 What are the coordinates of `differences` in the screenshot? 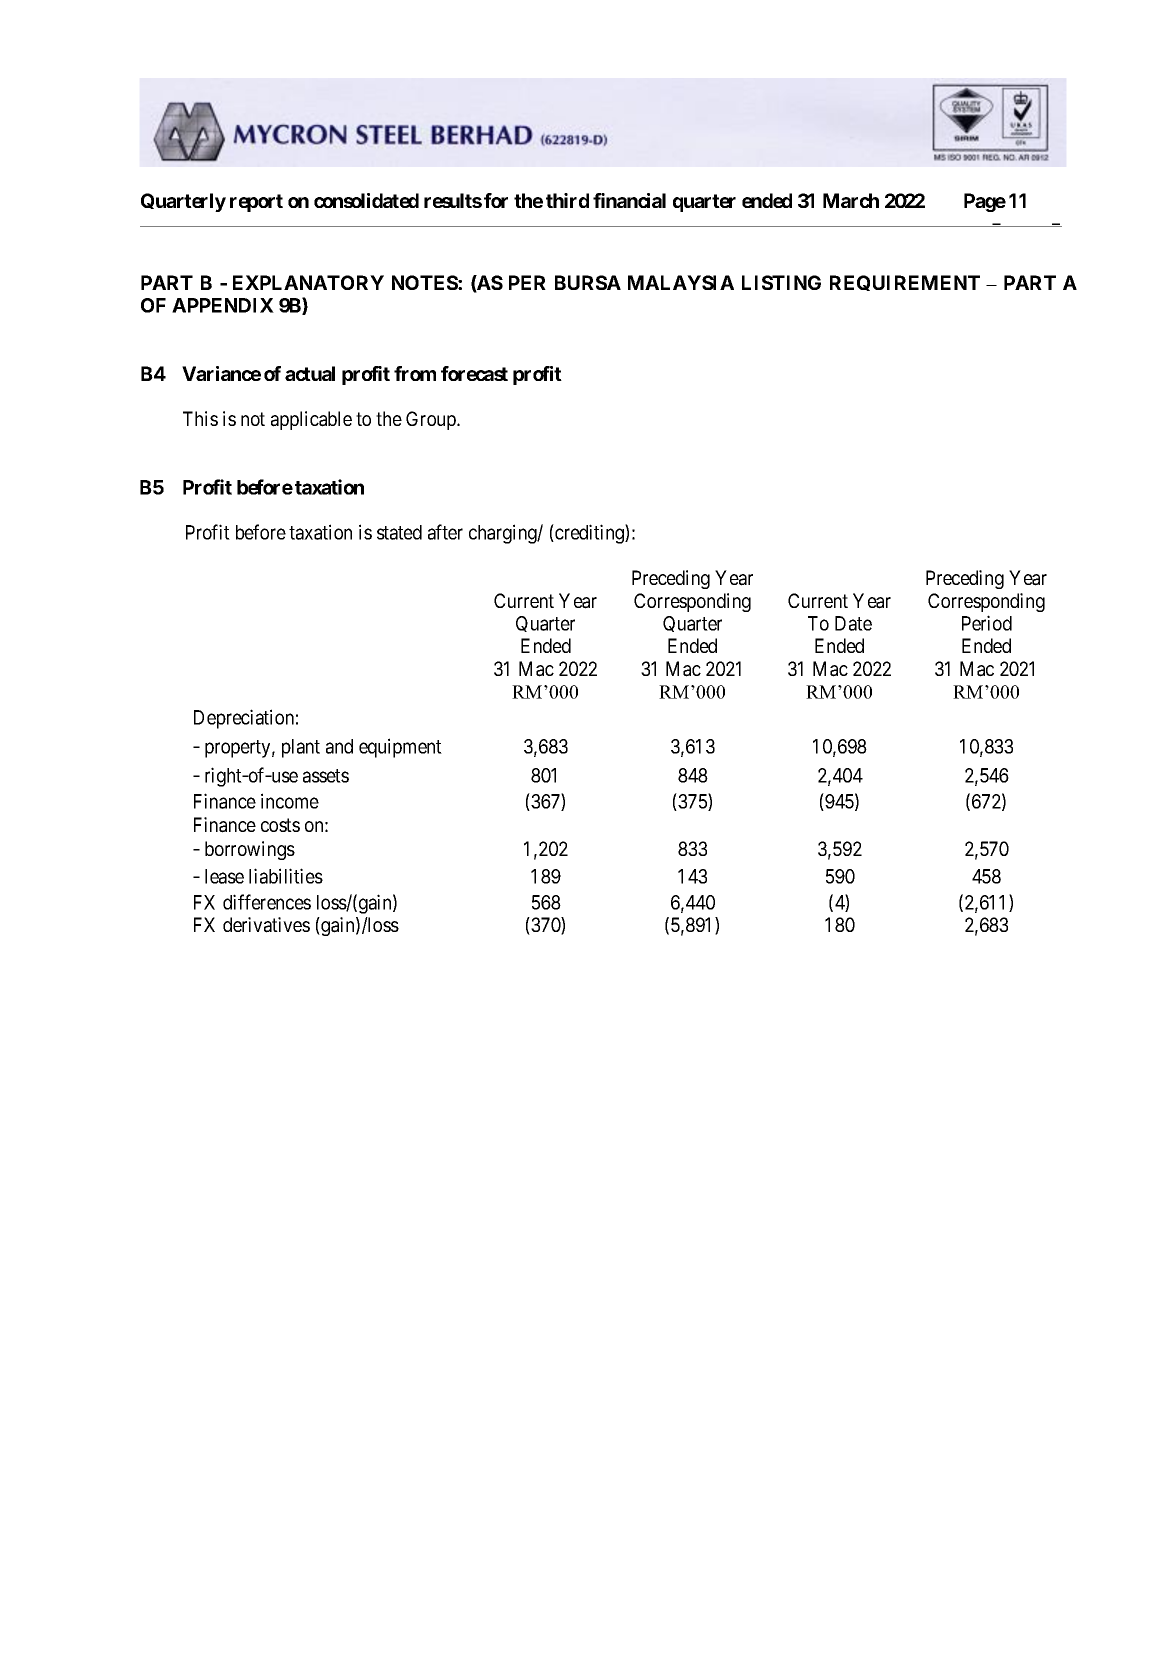 It's located at (267, 902).
